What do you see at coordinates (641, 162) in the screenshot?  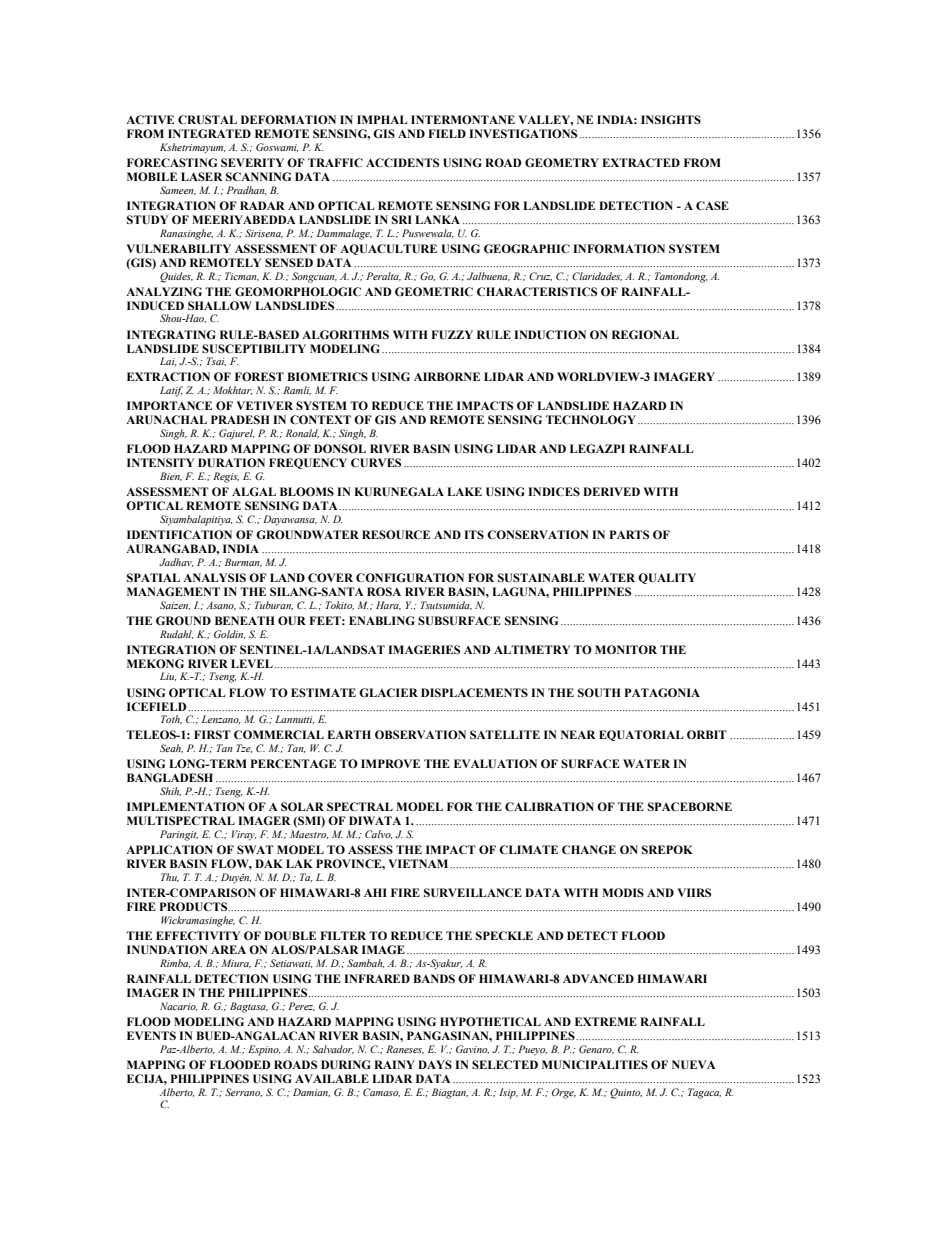 I see `EXTRACTED` at bounding box center [641, 162].
